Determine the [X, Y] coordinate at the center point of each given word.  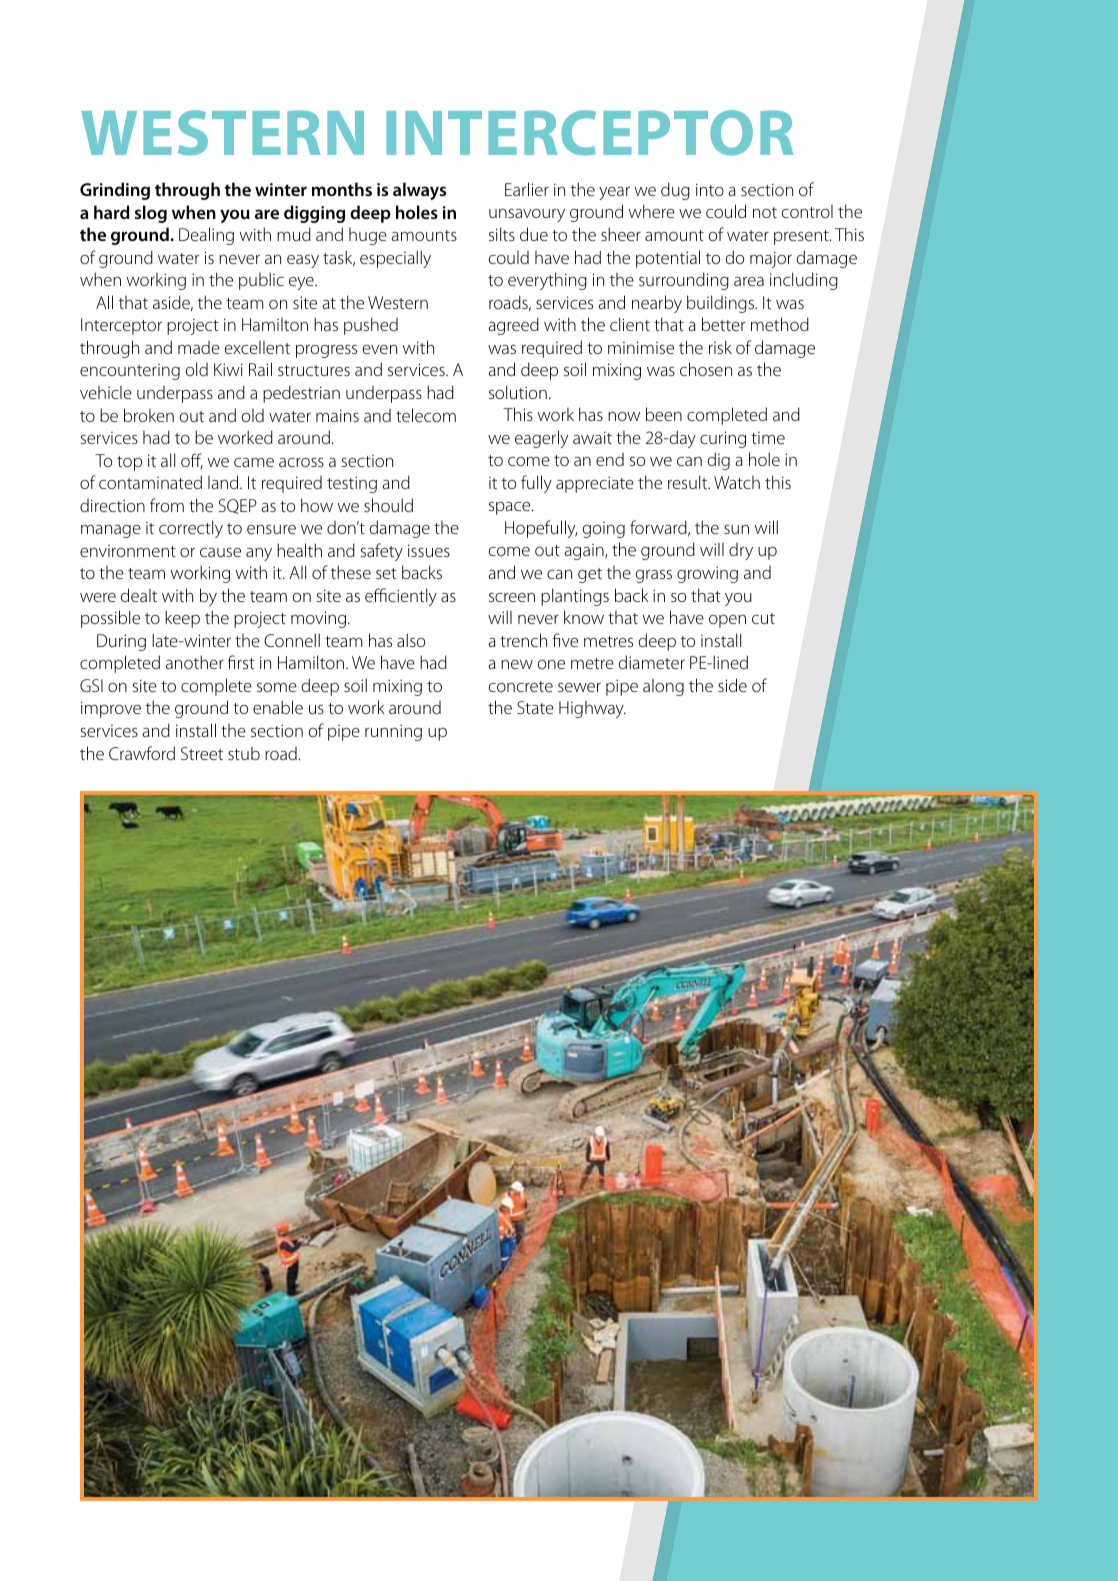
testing [352, 484]
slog [151, 214]
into [710, 189]
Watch [737, 482]
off [192, 461]
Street [202, 753]
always [419, 191]
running [393, 732]
